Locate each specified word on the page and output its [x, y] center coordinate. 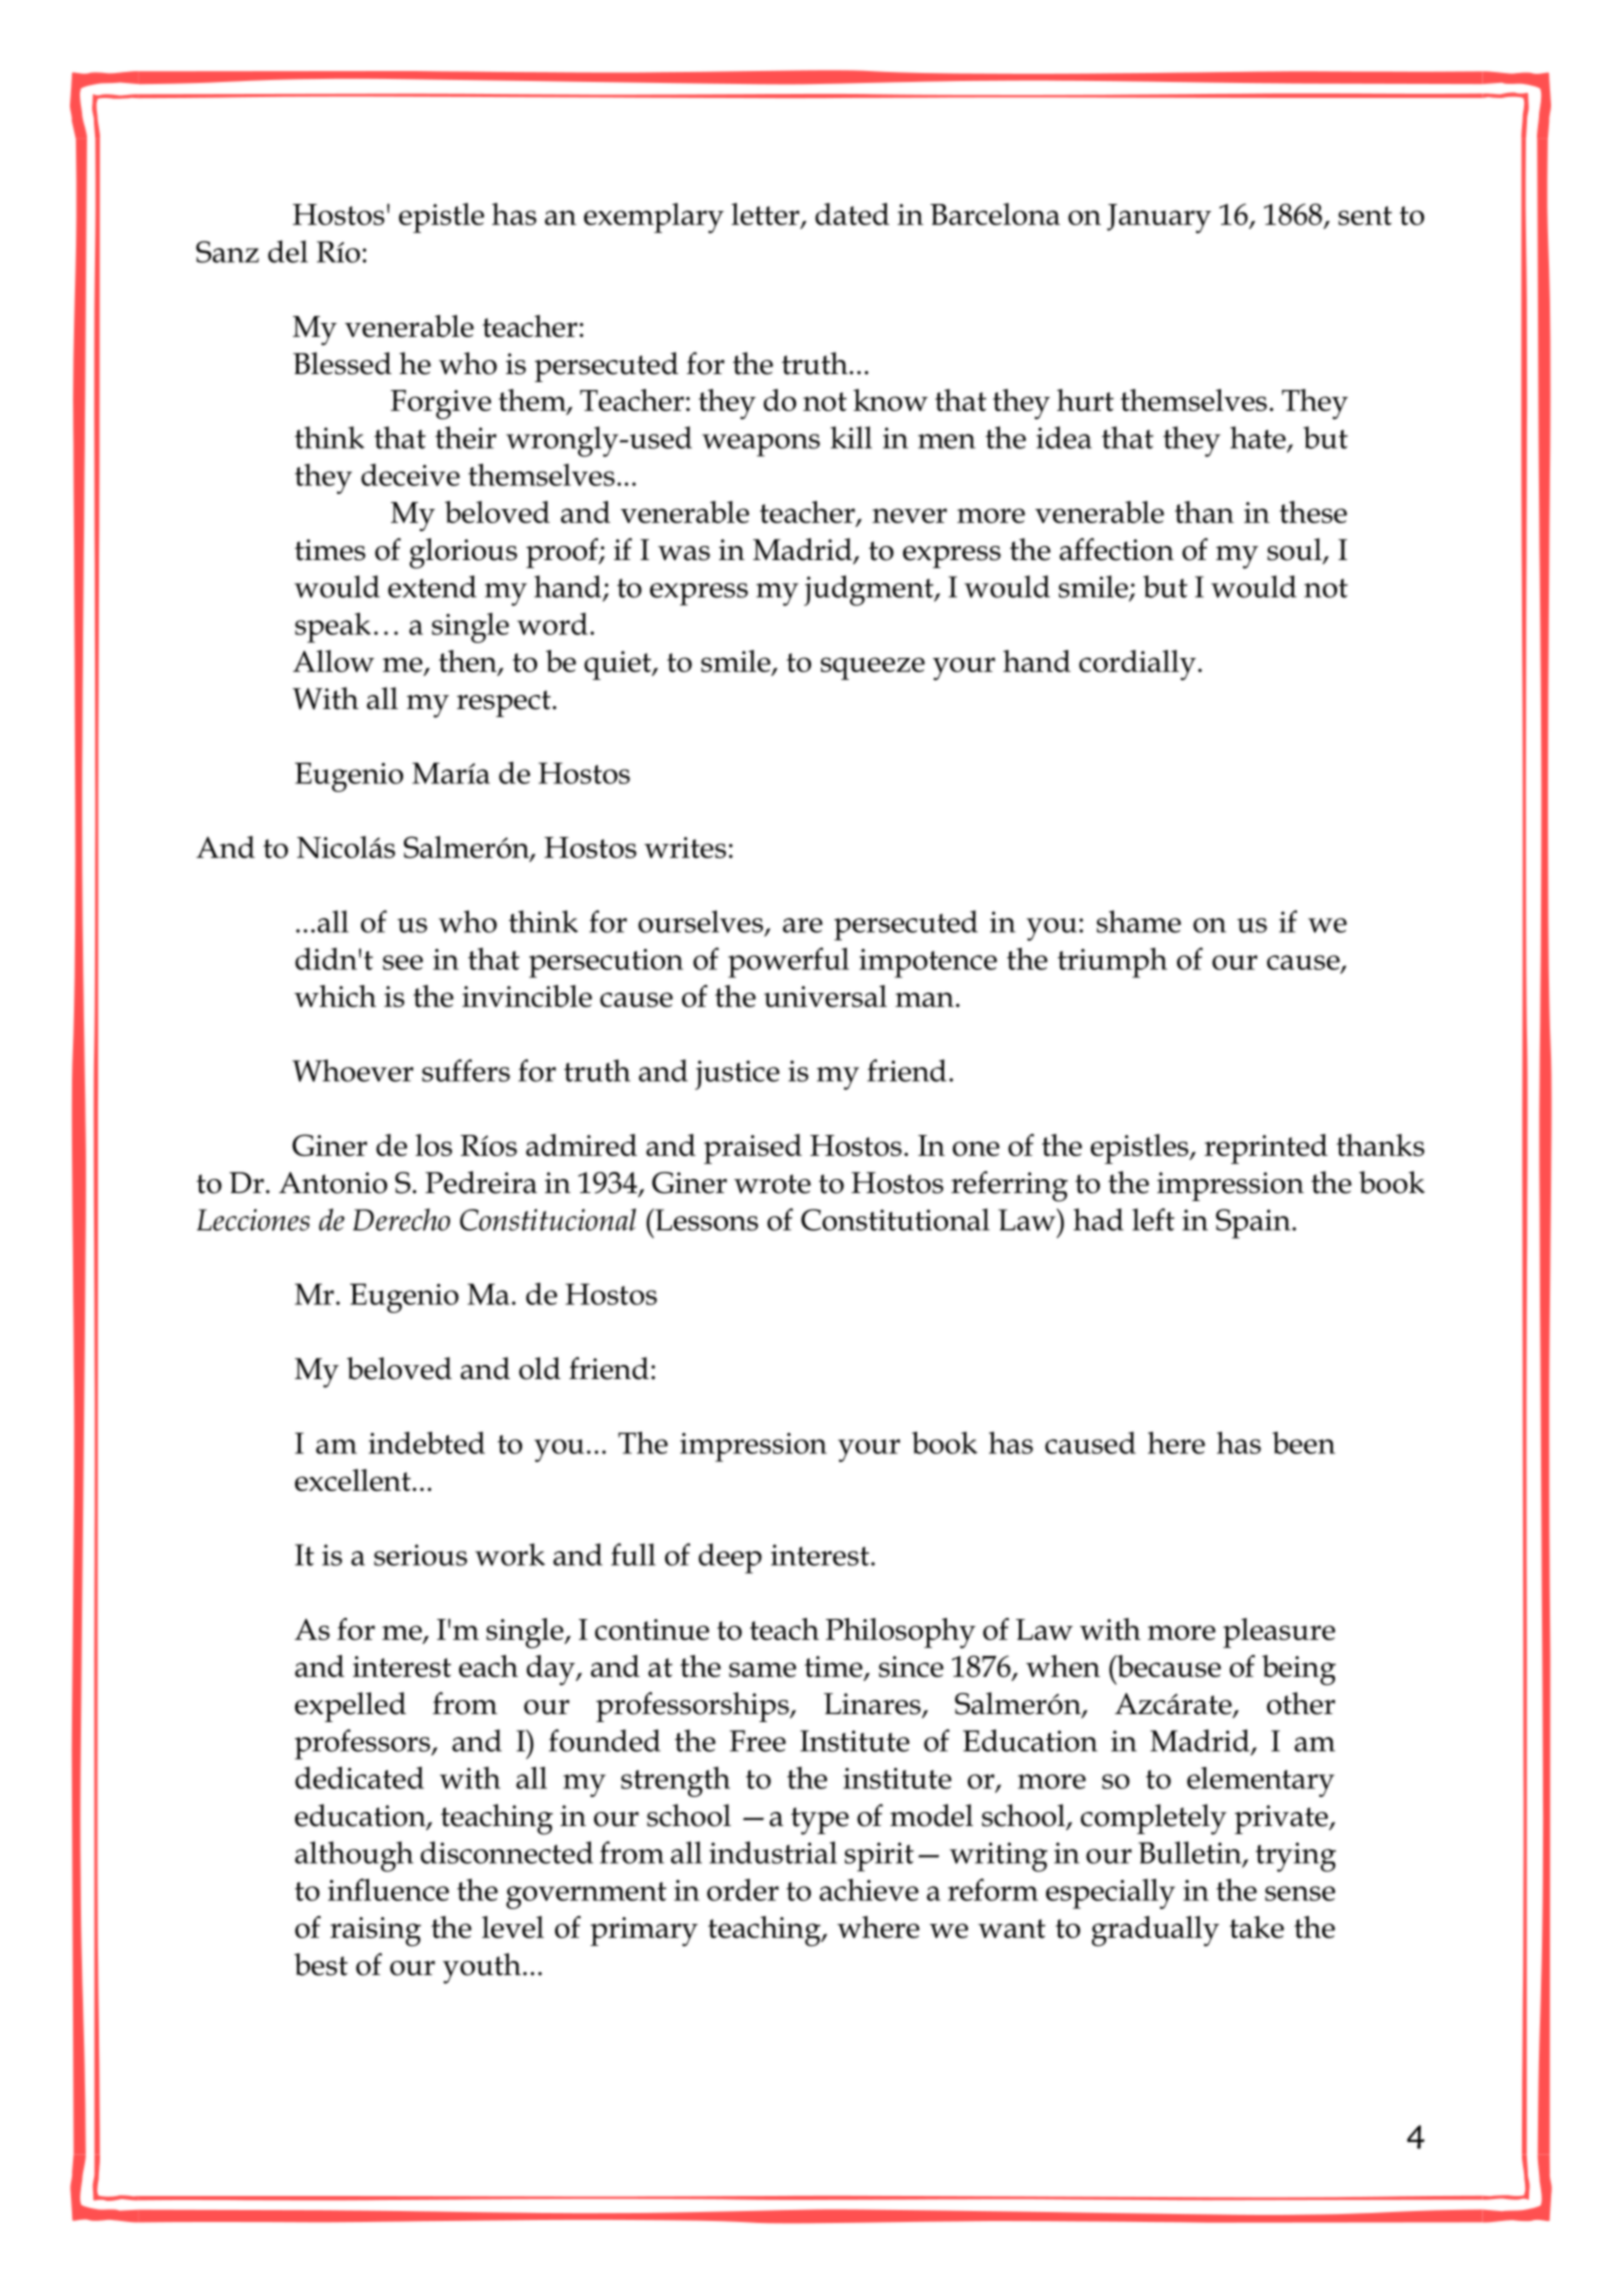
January [1159, 219]
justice [737, 1075]
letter [766, 215]
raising [375, 1932]
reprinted [1266, 1149]
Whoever [352, 1070]
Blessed [342, 363]
